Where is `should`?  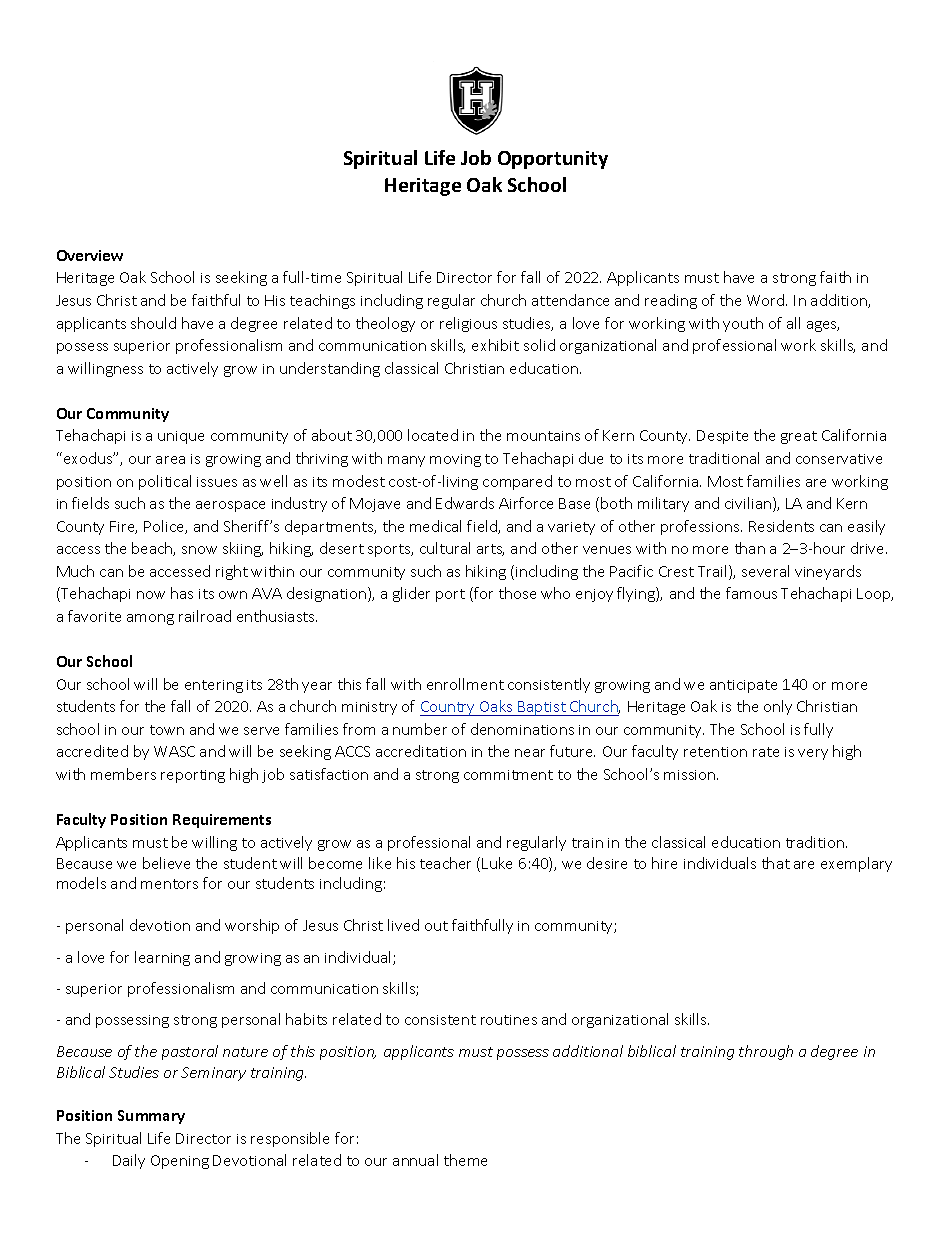 should is located at coordinates (153, 323).
